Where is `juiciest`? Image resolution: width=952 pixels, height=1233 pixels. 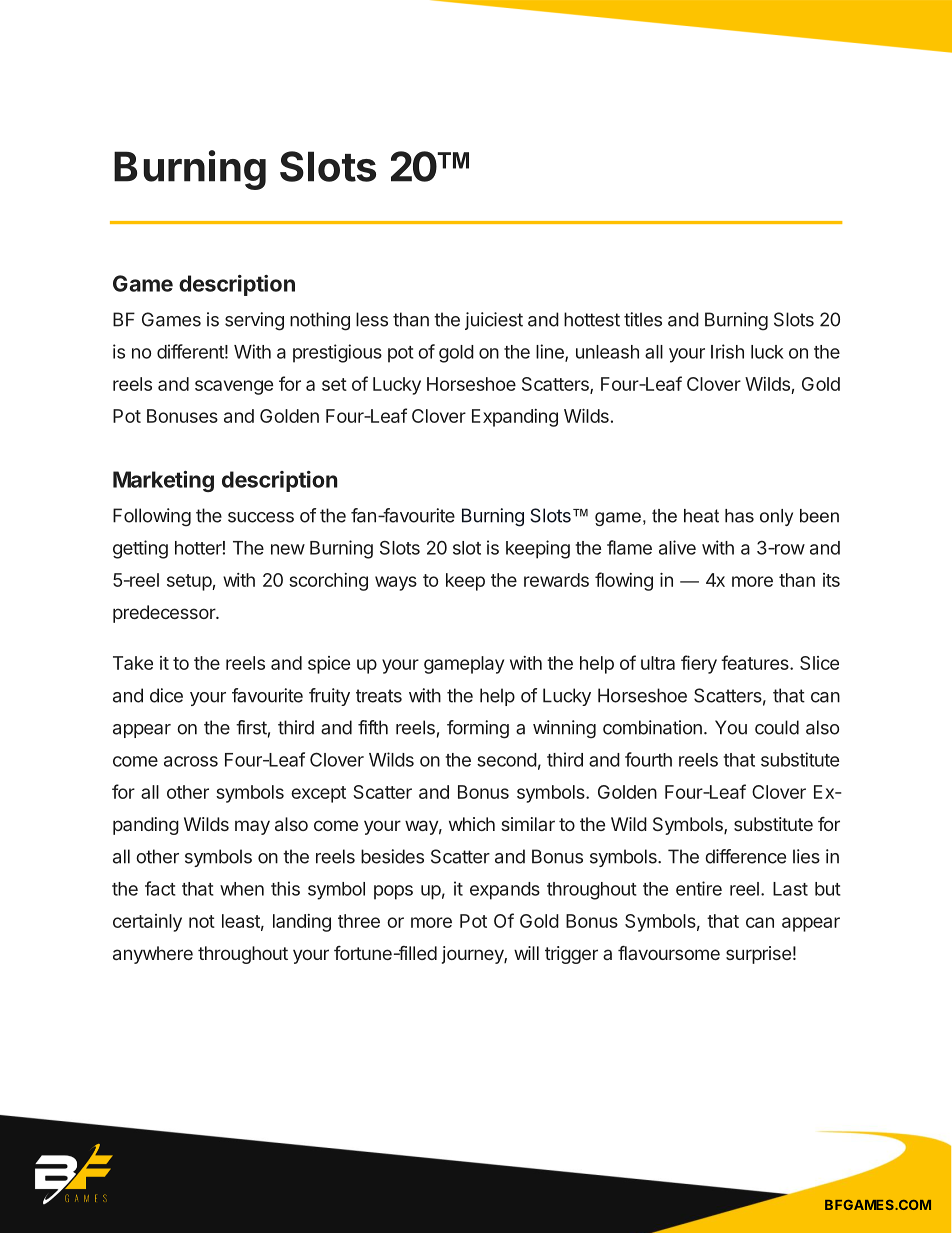 juiciest is located at coordinates (494, 321).
